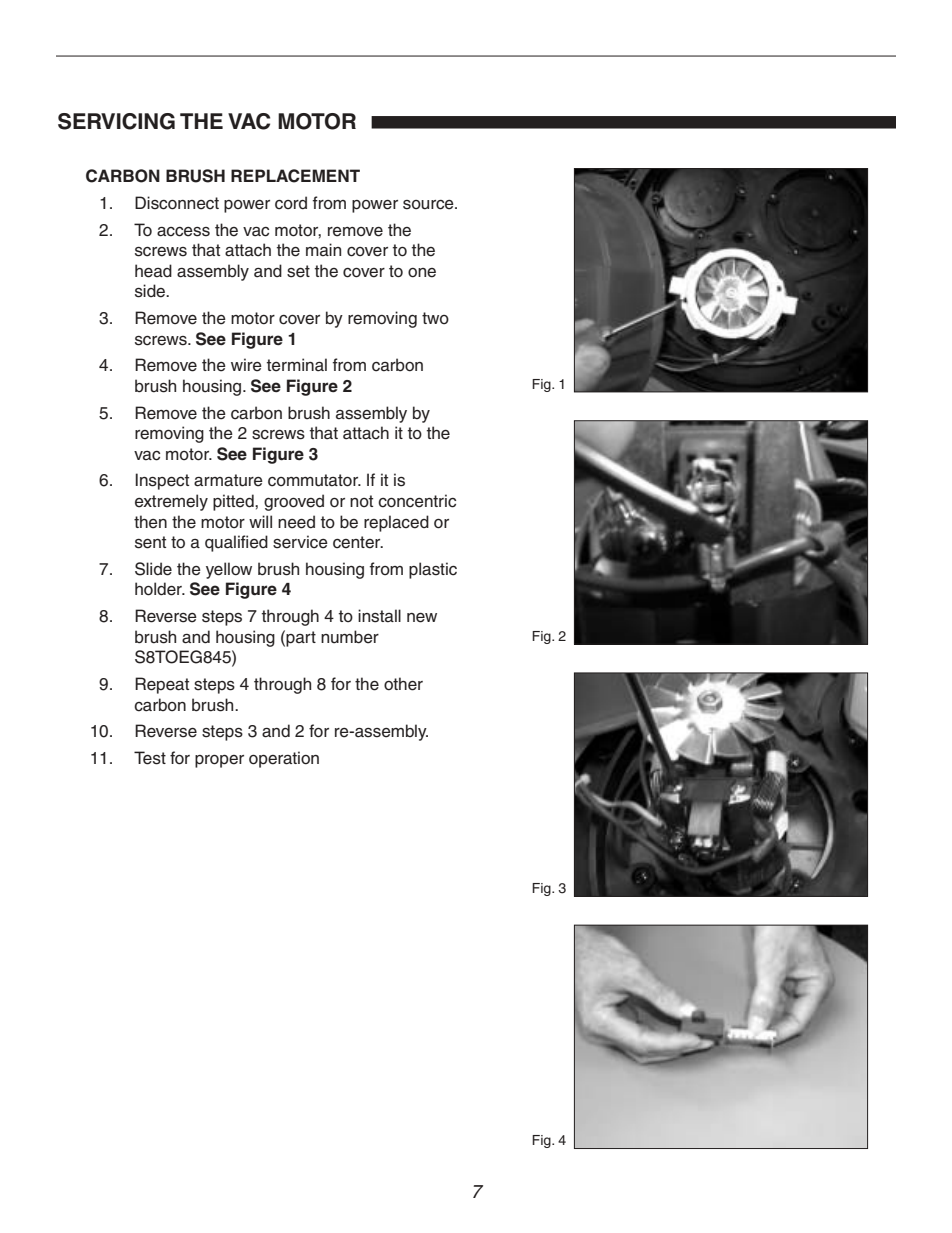 Image resolution: width=952 pixels, height=1233 pixels. I want to click on concentric, so click(417, 501).
